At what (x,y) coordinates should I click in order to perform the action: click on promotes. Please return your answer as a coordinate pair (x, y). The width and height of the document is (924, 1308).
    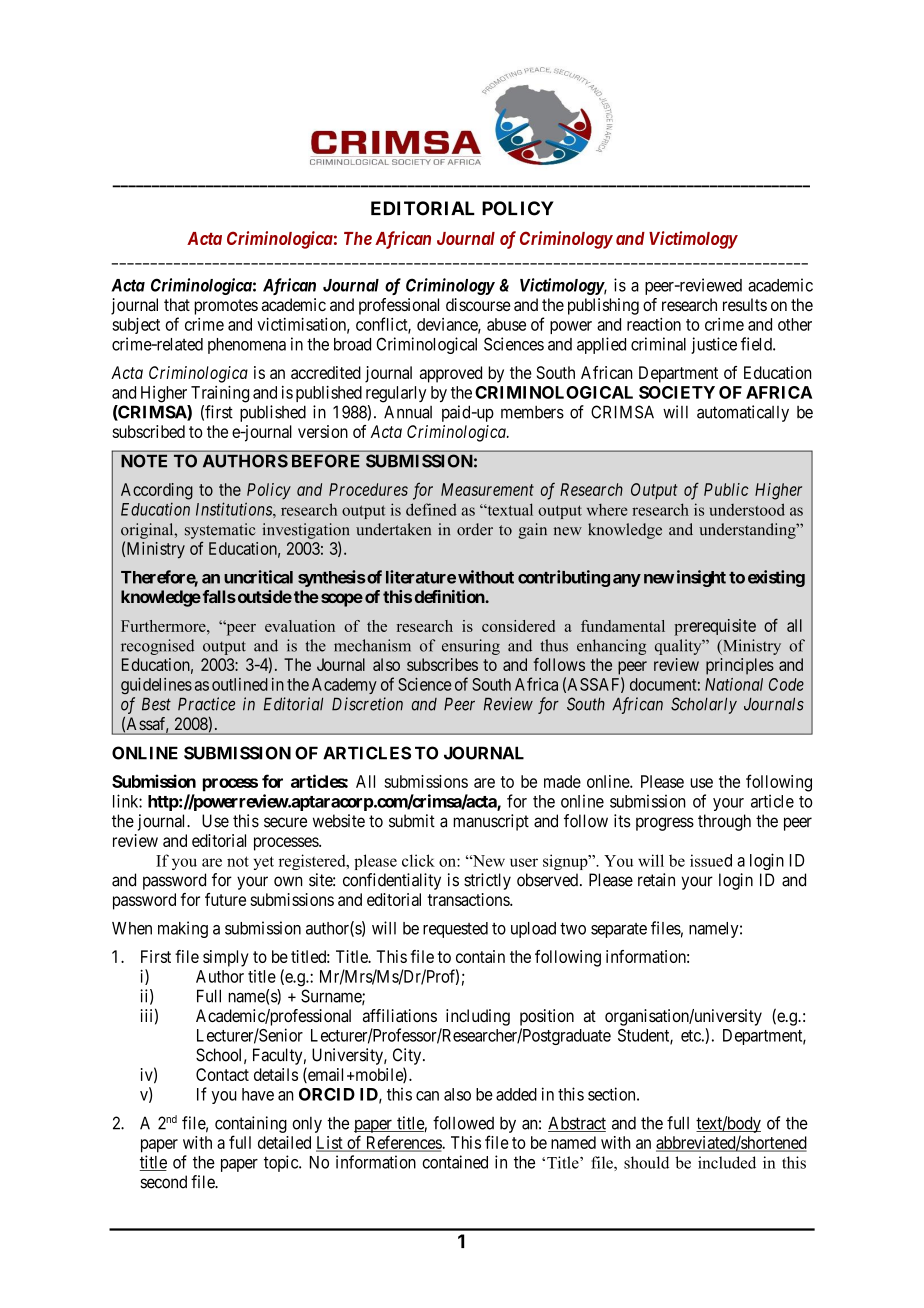
    Looking at the image, I should click on (226, 307).
